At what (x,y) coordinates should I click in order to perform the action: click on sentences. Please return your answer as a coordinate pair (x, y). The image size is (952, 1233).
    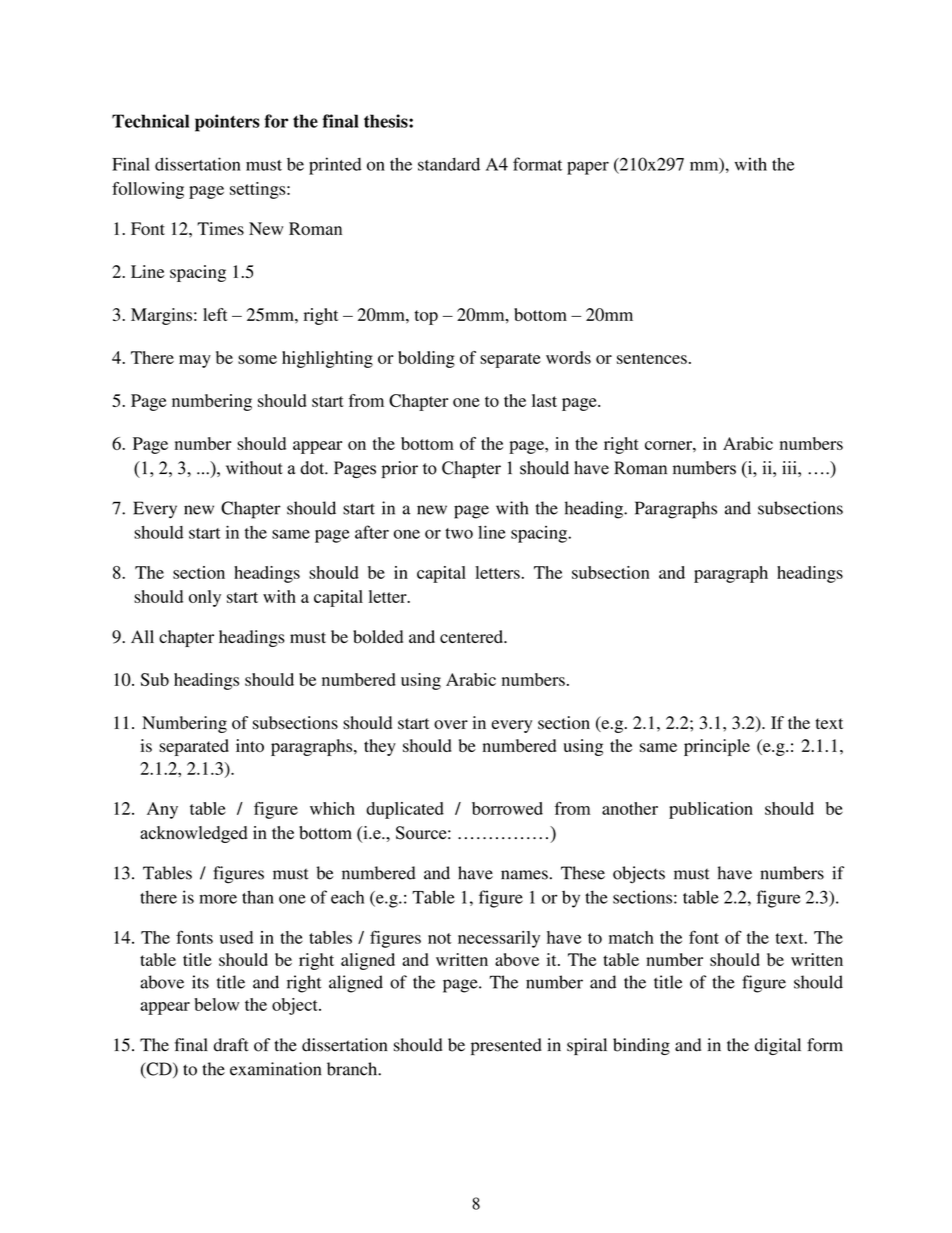
    Looking at the image, I should click on (652, 358).
